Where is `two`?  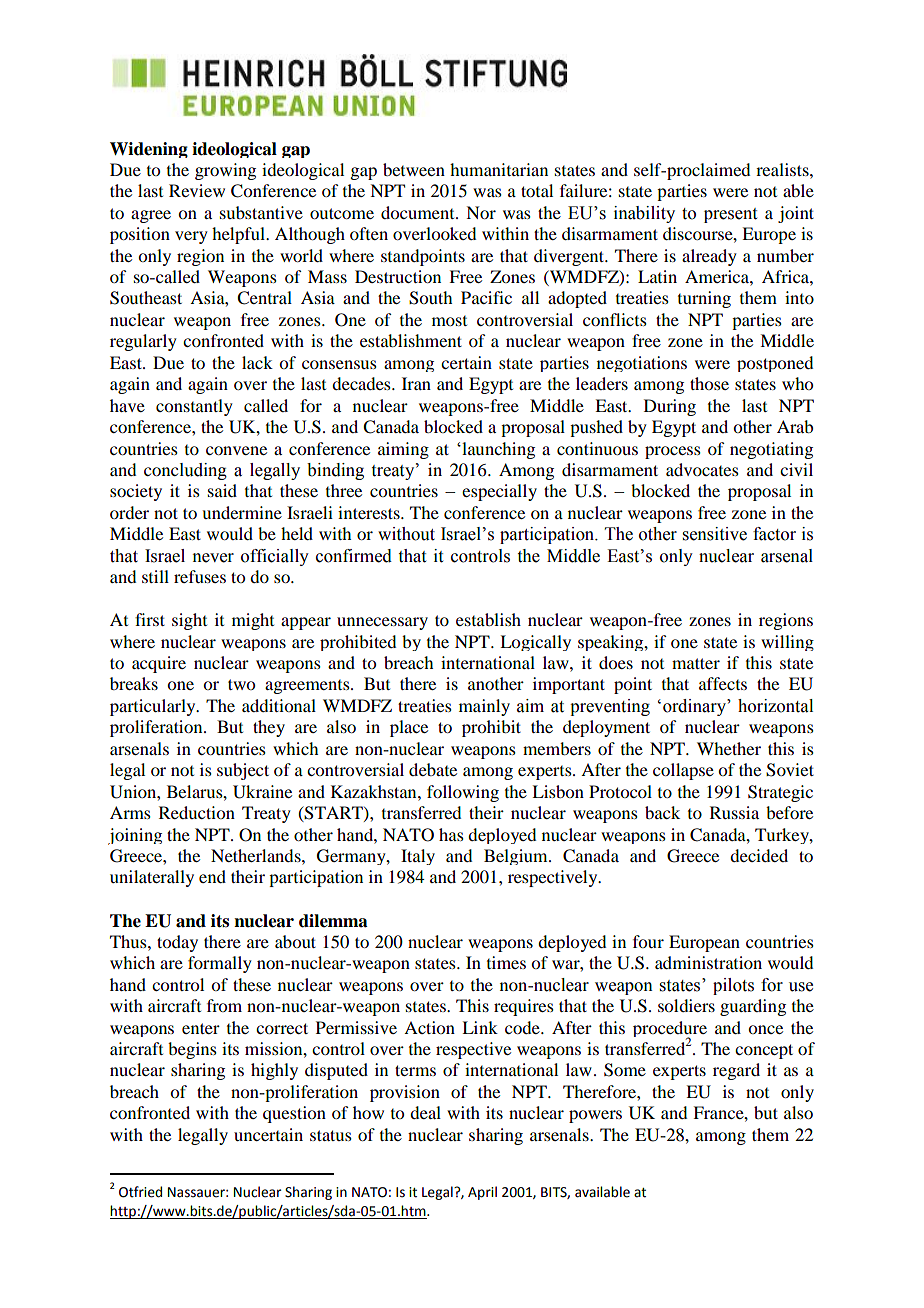 two is located at coordinates (241, 684).
